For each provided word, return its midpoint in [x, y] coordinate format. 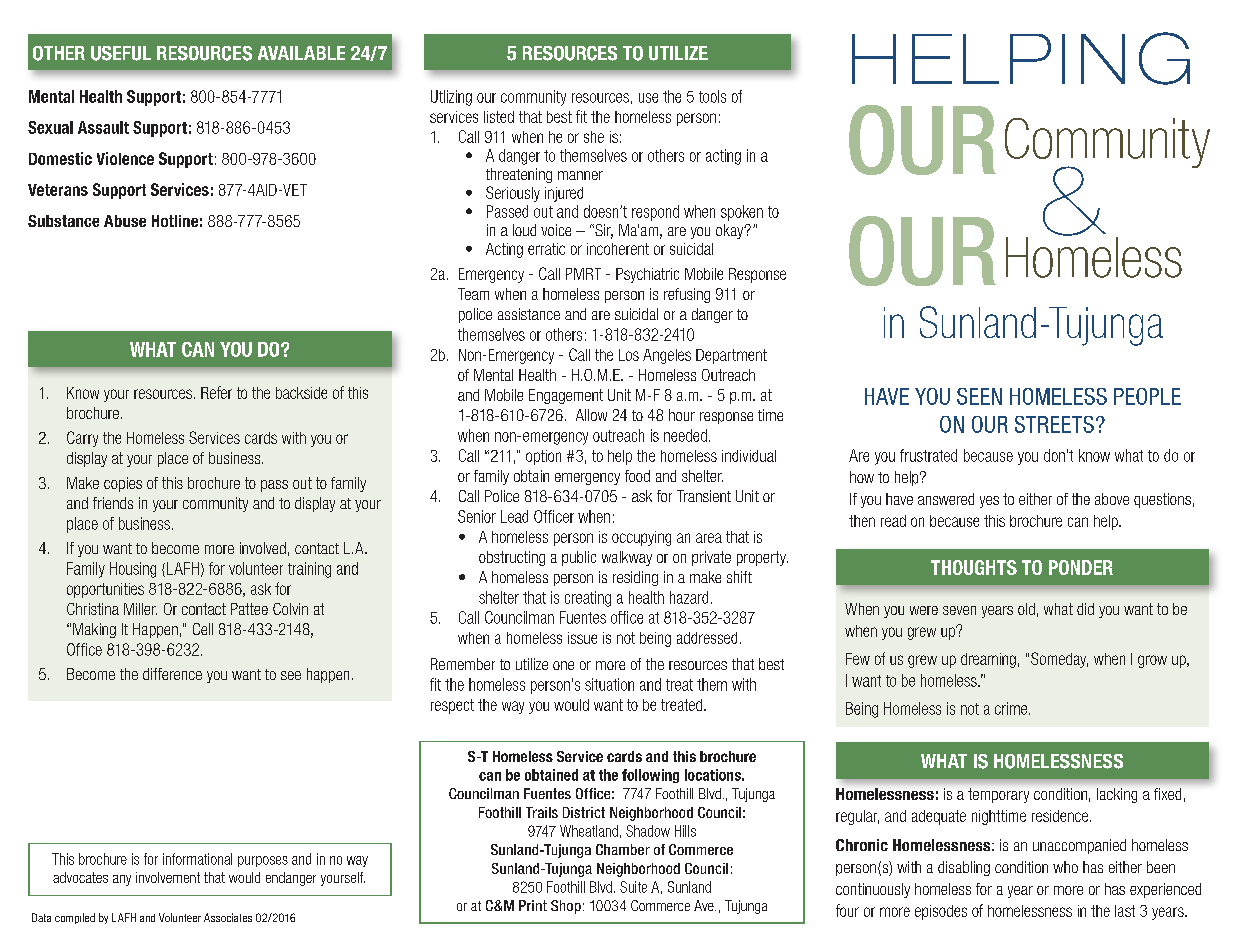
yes [989, 502]
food [637, 476]
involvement [168, 877]
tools [712, 96]
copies [123, 484]
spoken [742, 213]
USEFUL [121, 53]
